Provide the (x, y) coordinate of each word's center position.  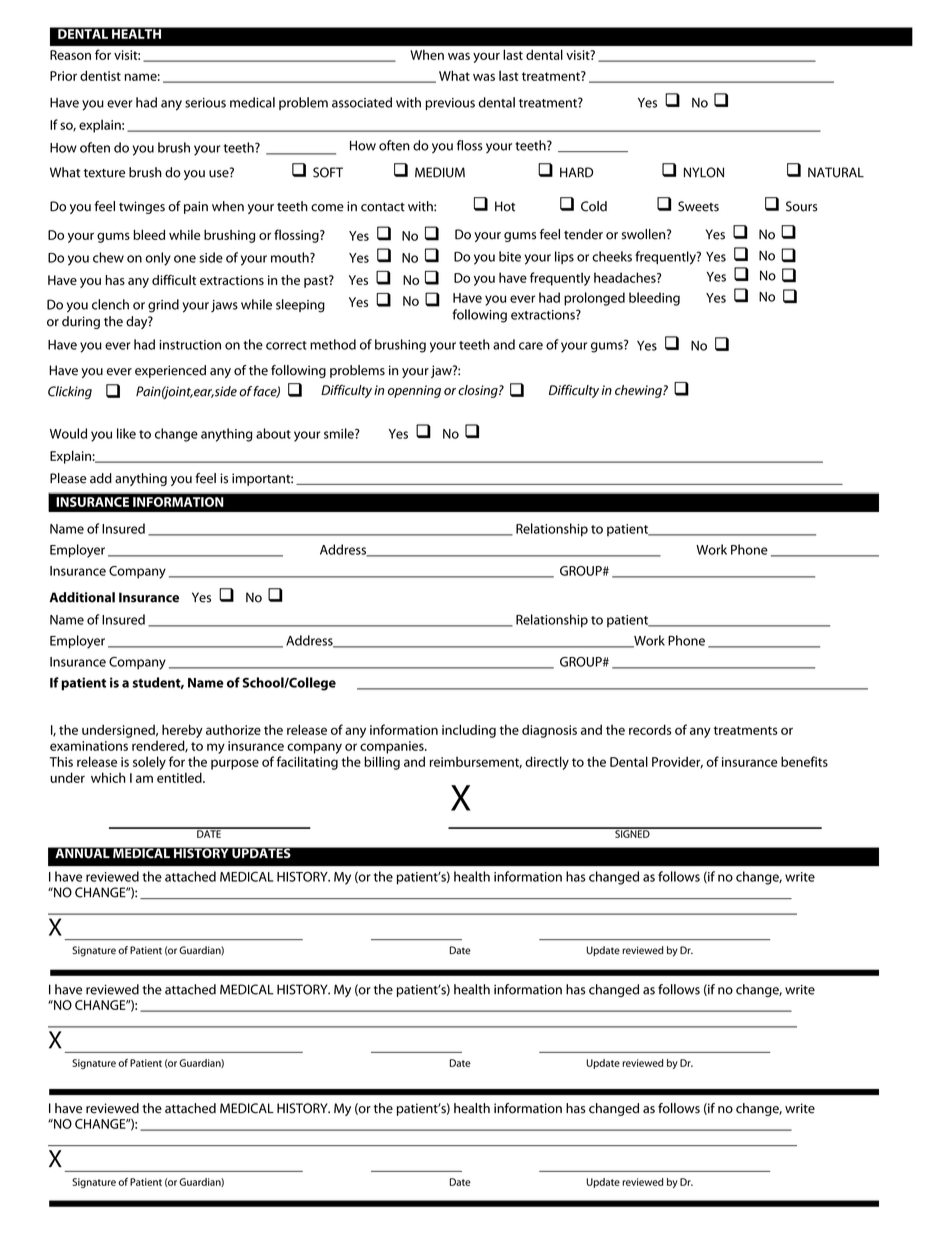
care (531, 346)
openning (414, 391)
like (126, 433)
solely (149, 763)
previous (450, 104)
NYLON (704, 172)
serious (205, 103)
